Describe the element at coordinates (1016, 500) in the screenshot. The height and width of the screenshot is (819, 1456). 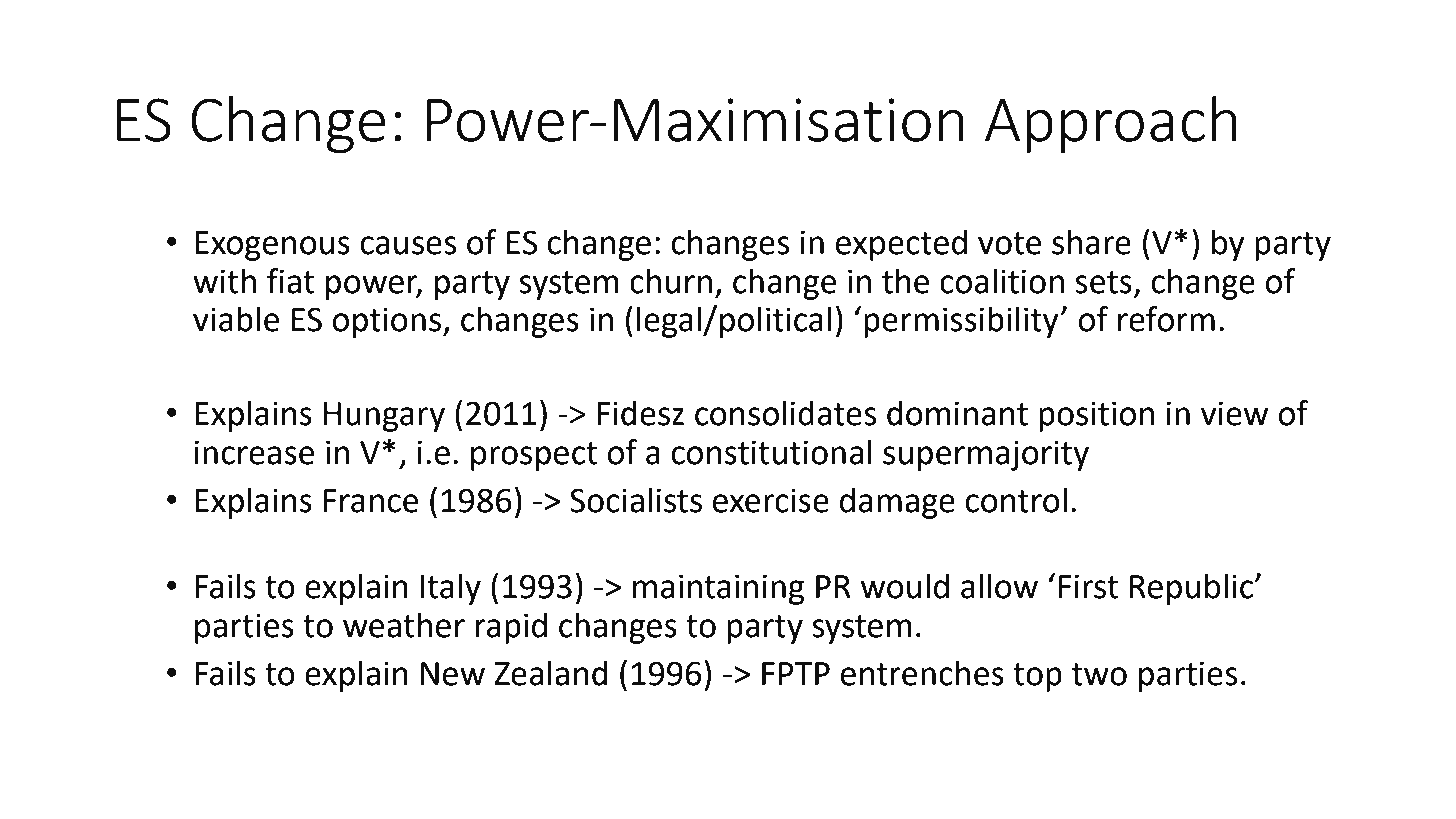
I see `control` at that location.
